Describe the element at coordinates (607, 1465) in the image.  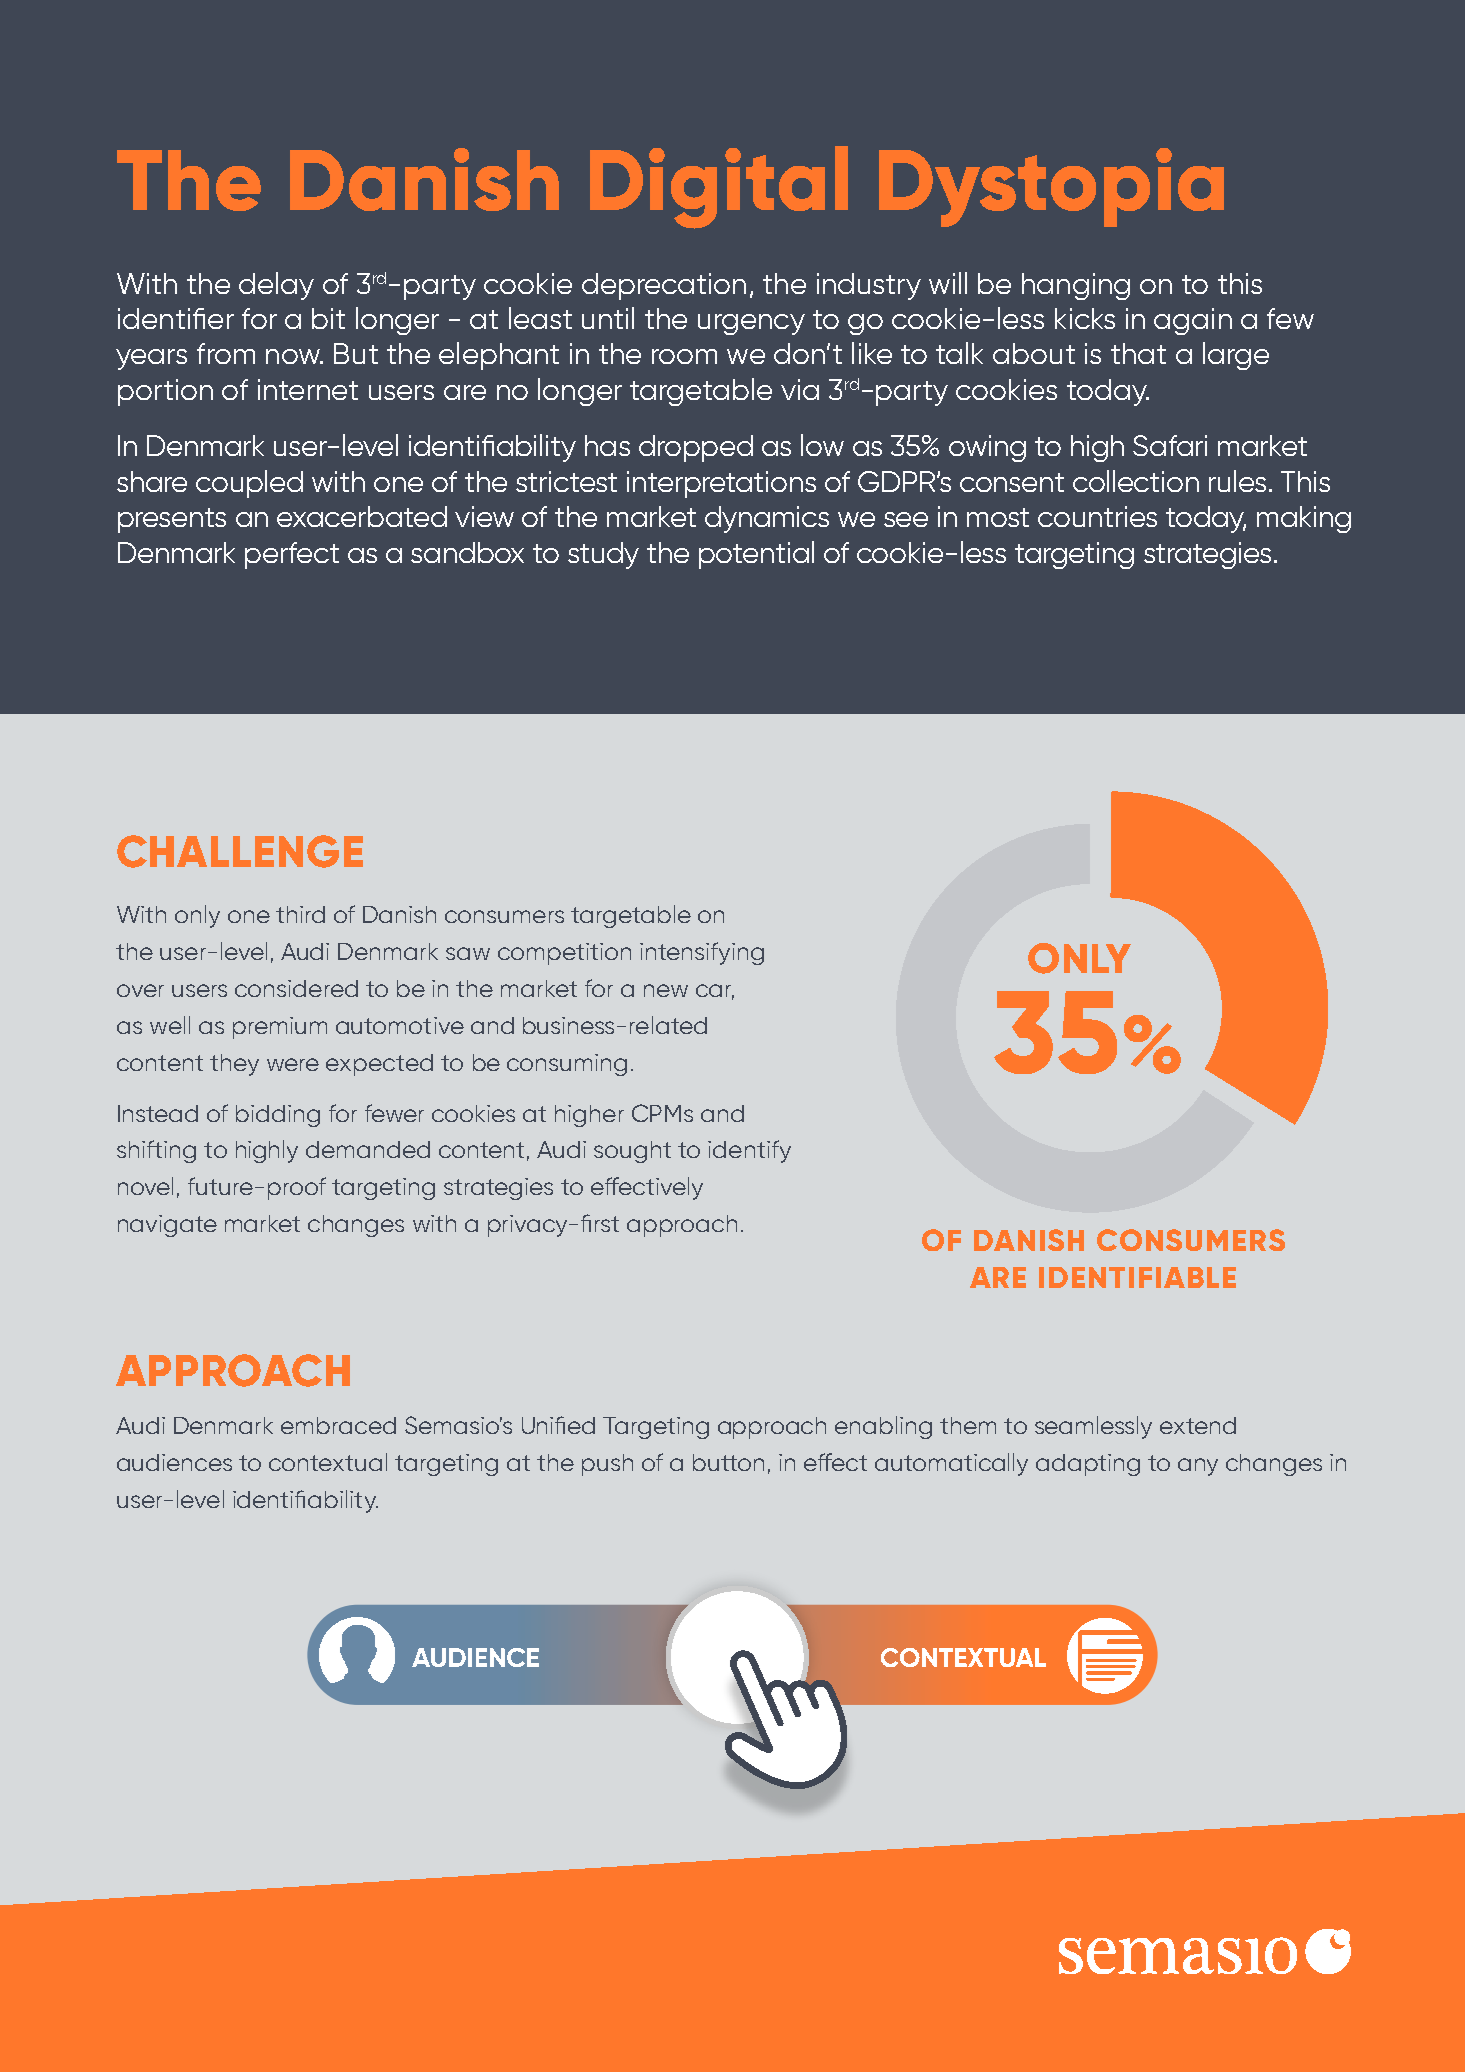
I see `push` at that location.
